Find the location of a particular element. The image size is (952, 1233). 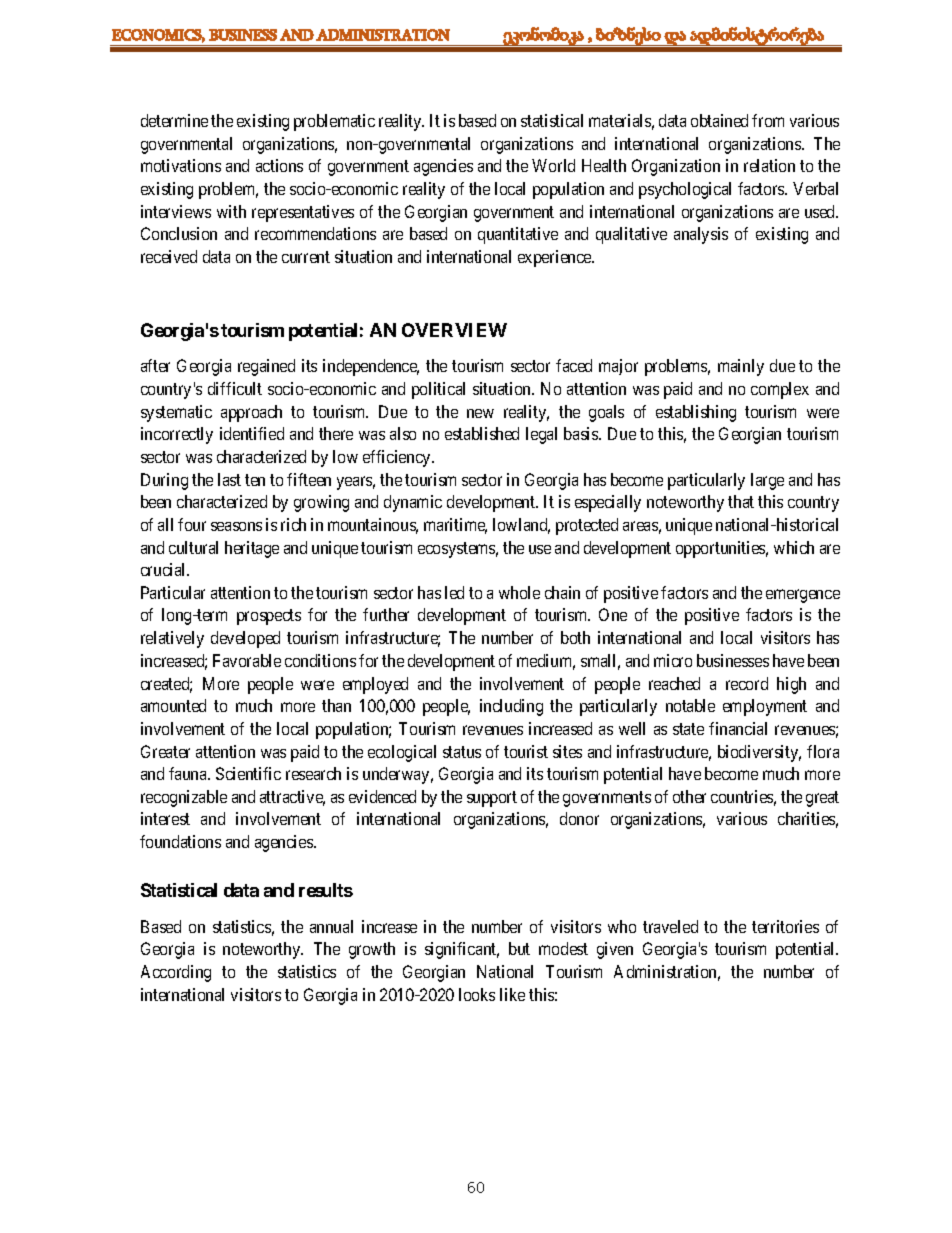

mainly is located at coordinates (741, 367).
